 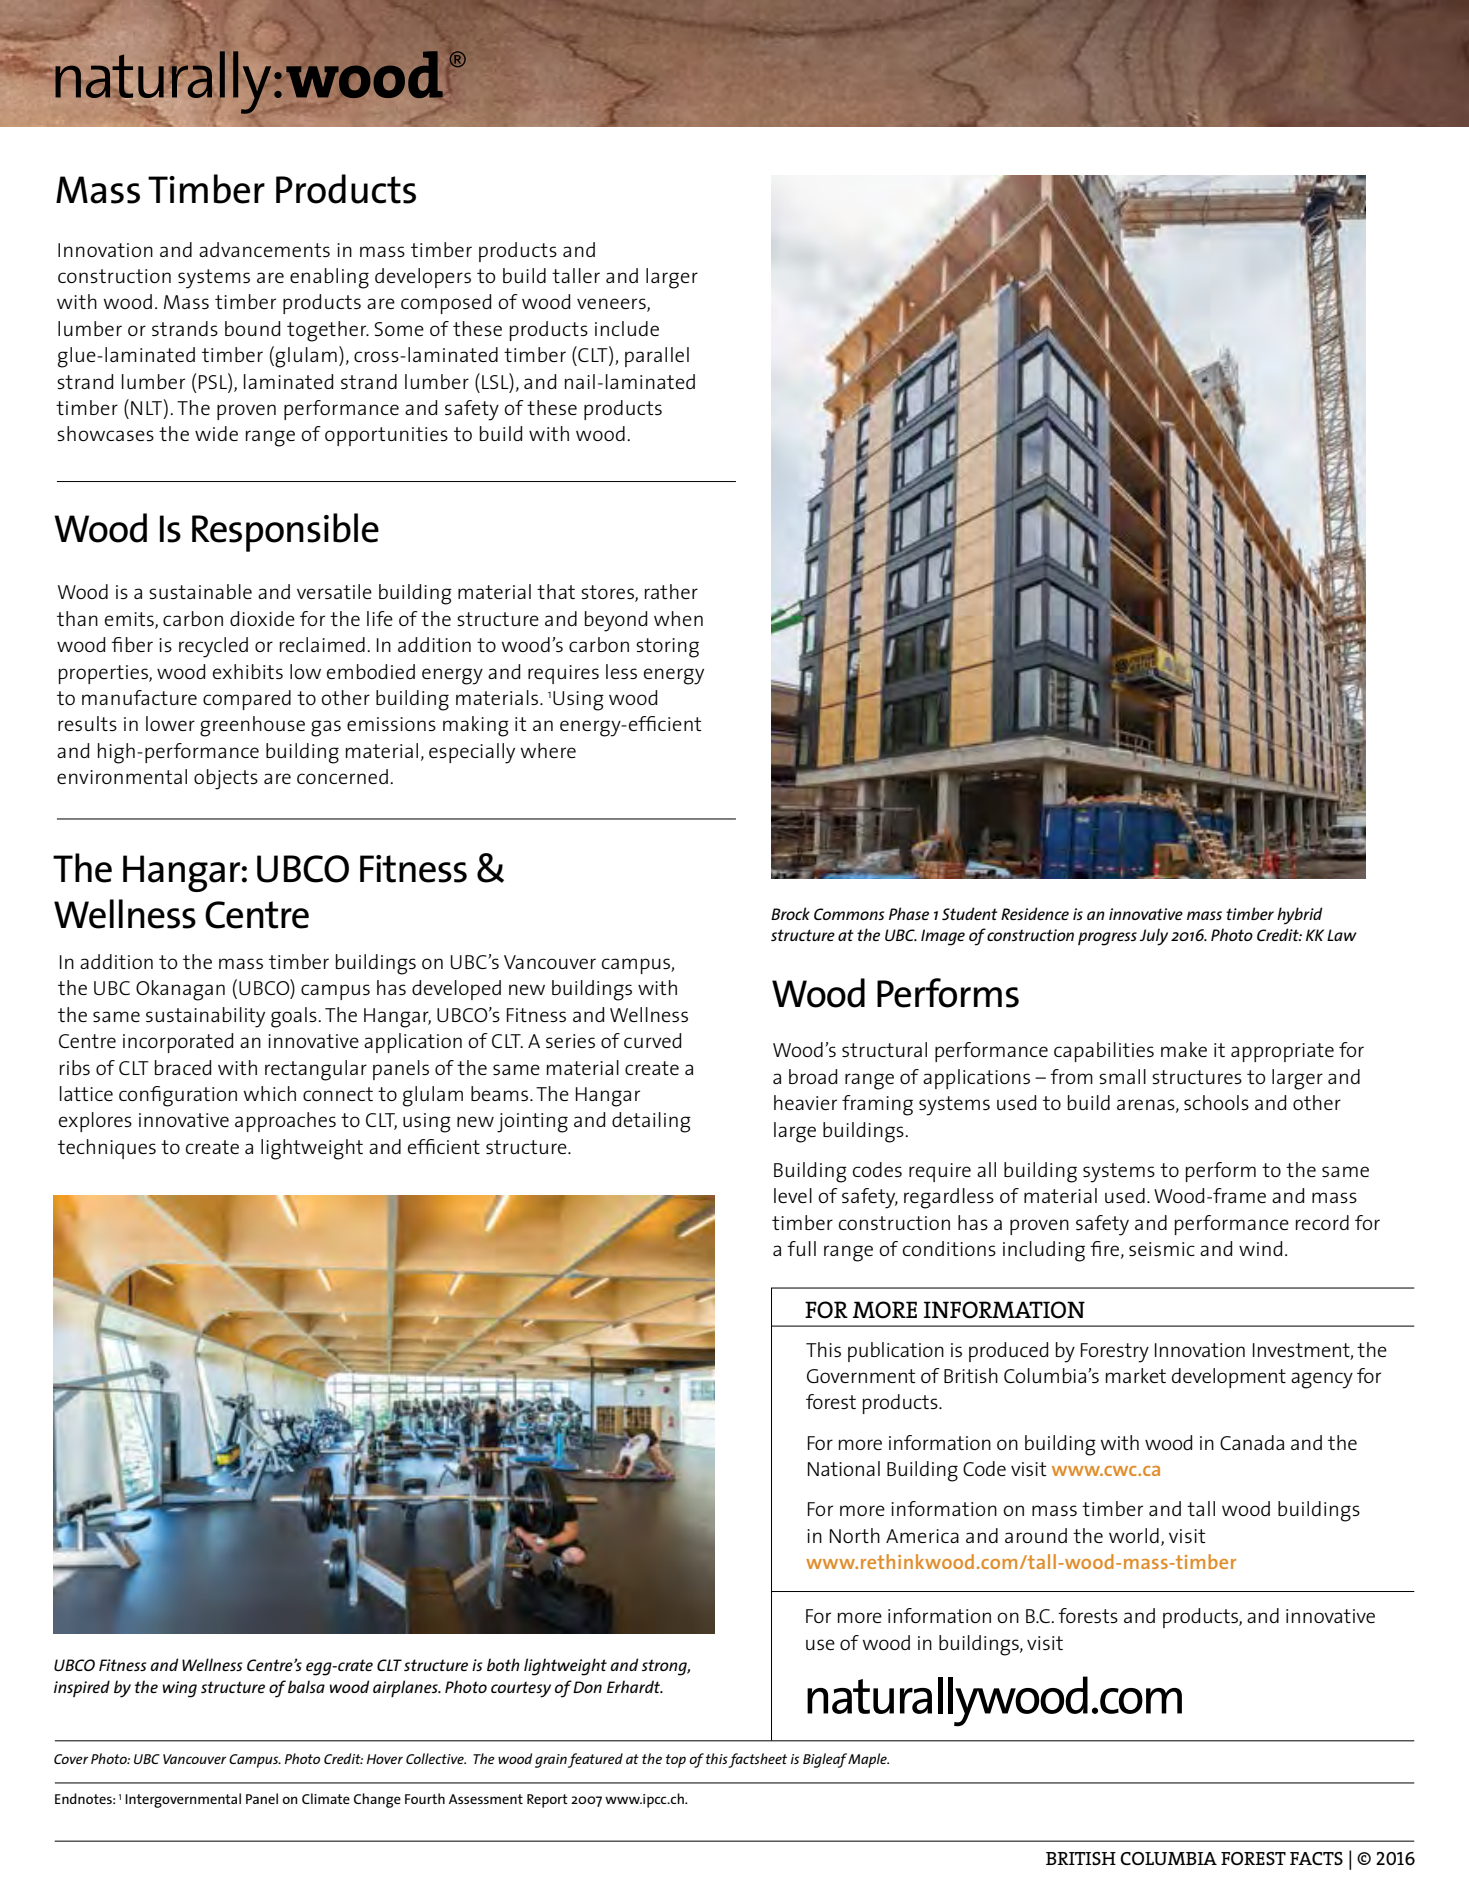 What do you see at coordinates (657, 357) in the screenshot?
I see `parallel` at bounding box center [657, 357].
